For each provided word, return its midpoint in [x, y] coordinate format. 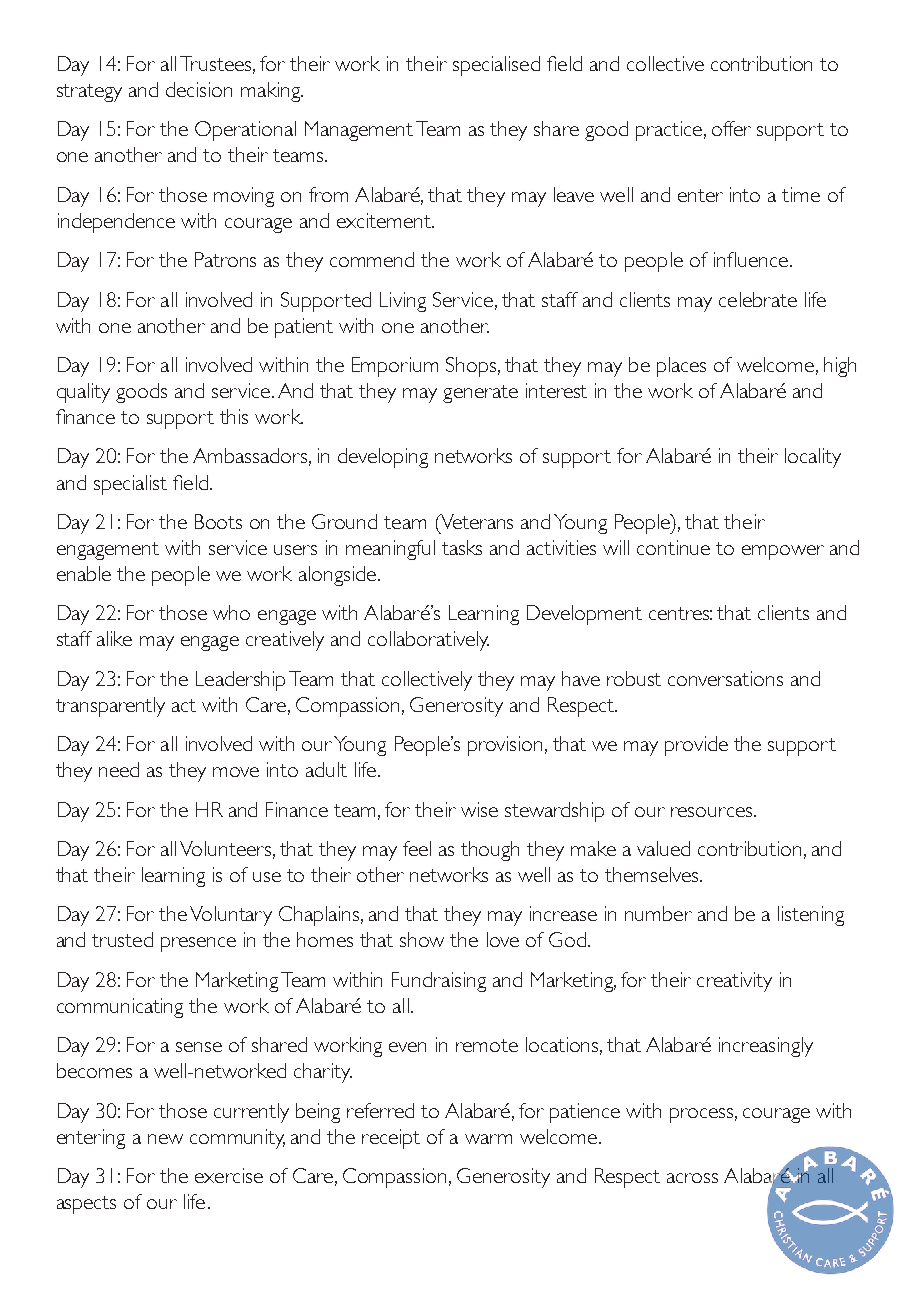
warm [488, 1139]
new [165, 1139]
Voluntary [231, 916]
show [422, 939]
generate [480, 394]
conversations [725, 678]
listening [811, 916]
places [681, 367]
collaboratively [428, 641]
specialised [496, 66]
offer [731, 128]
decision [199, 89]
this [234, 416]
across [692, 1178]
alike [114, 638]
